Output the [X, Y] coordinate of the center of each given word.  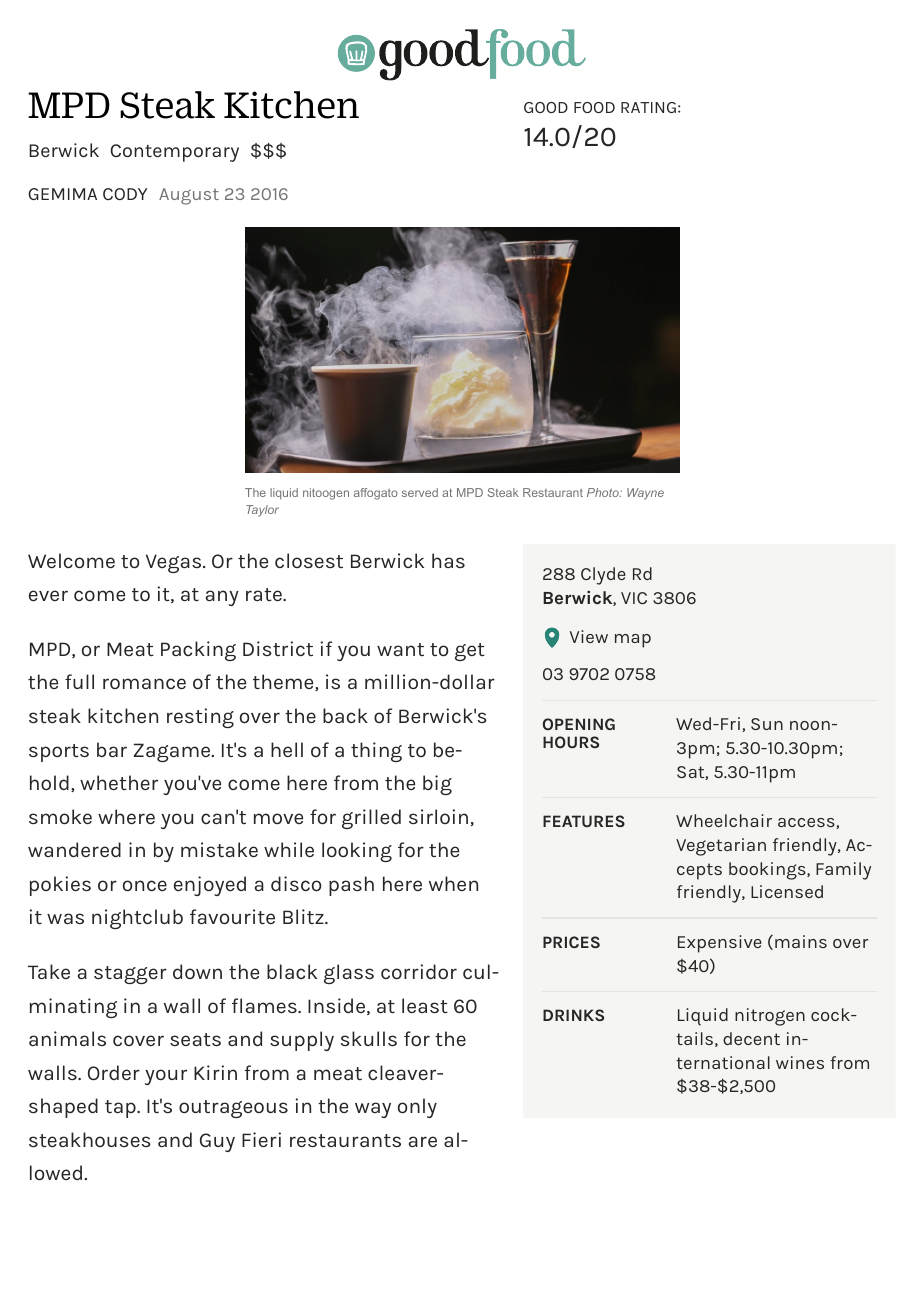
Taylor [262, 511]
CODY [125, 194]
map [633, 641]
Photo [604, 492]
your [166, 1077]
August [189, 196]
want [400, 649]
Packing [198, 651]
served [420, 492]
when [453, 883]
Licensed [787, 891]
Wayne [645, 494]
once [145, 885]
